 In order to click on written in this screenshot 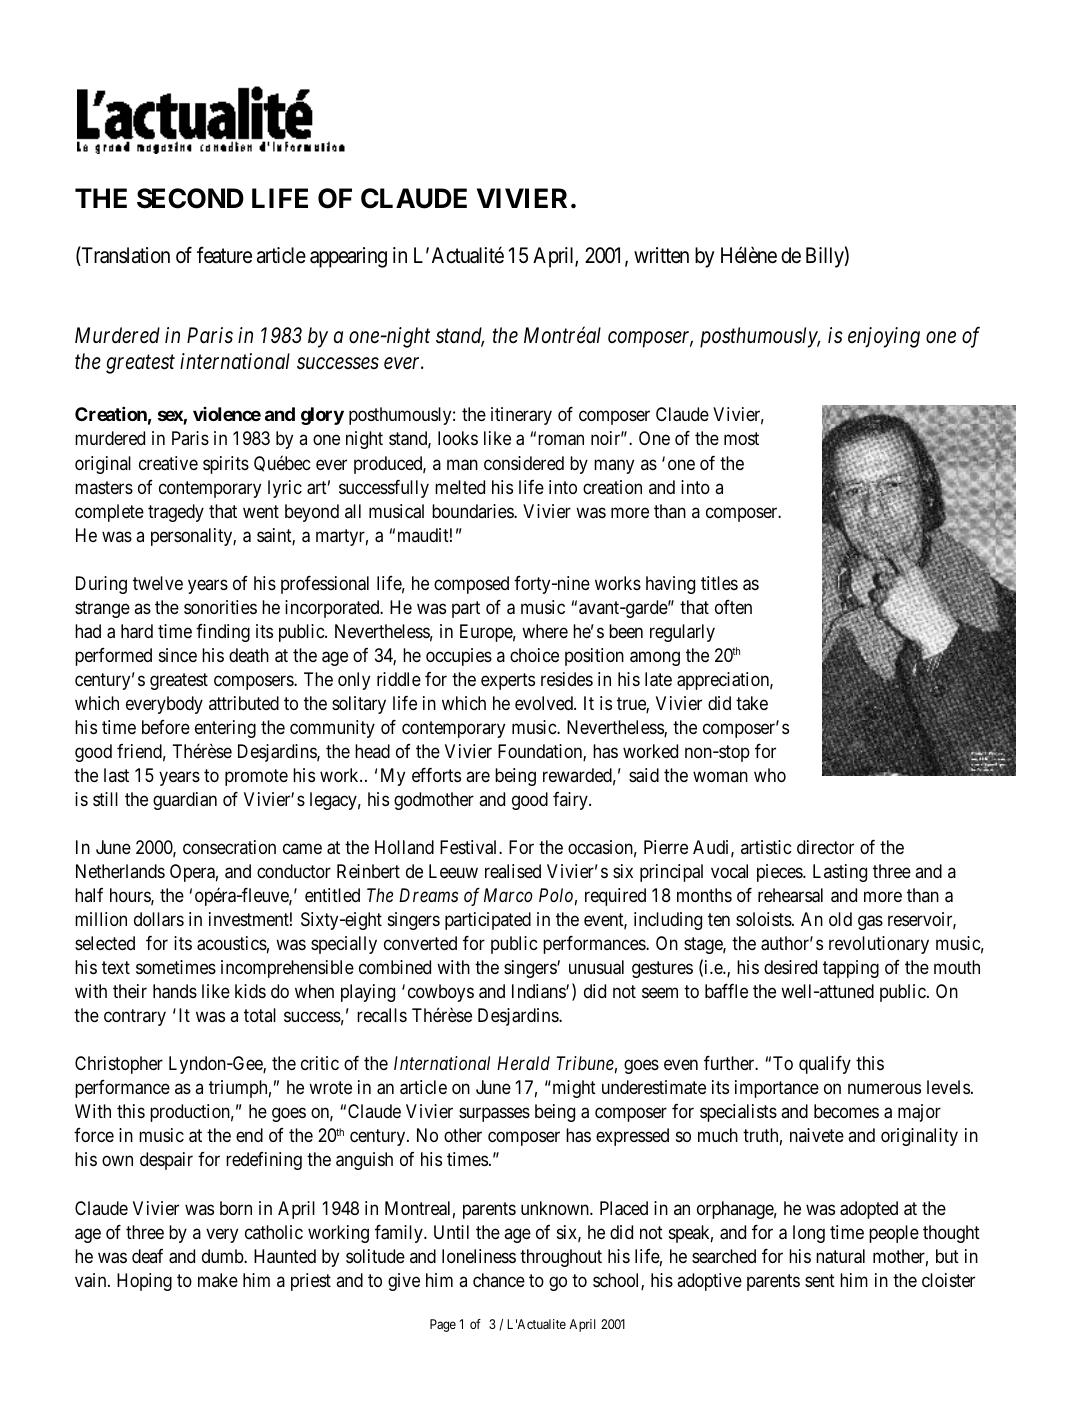, I will do `click(661, 255)`.
